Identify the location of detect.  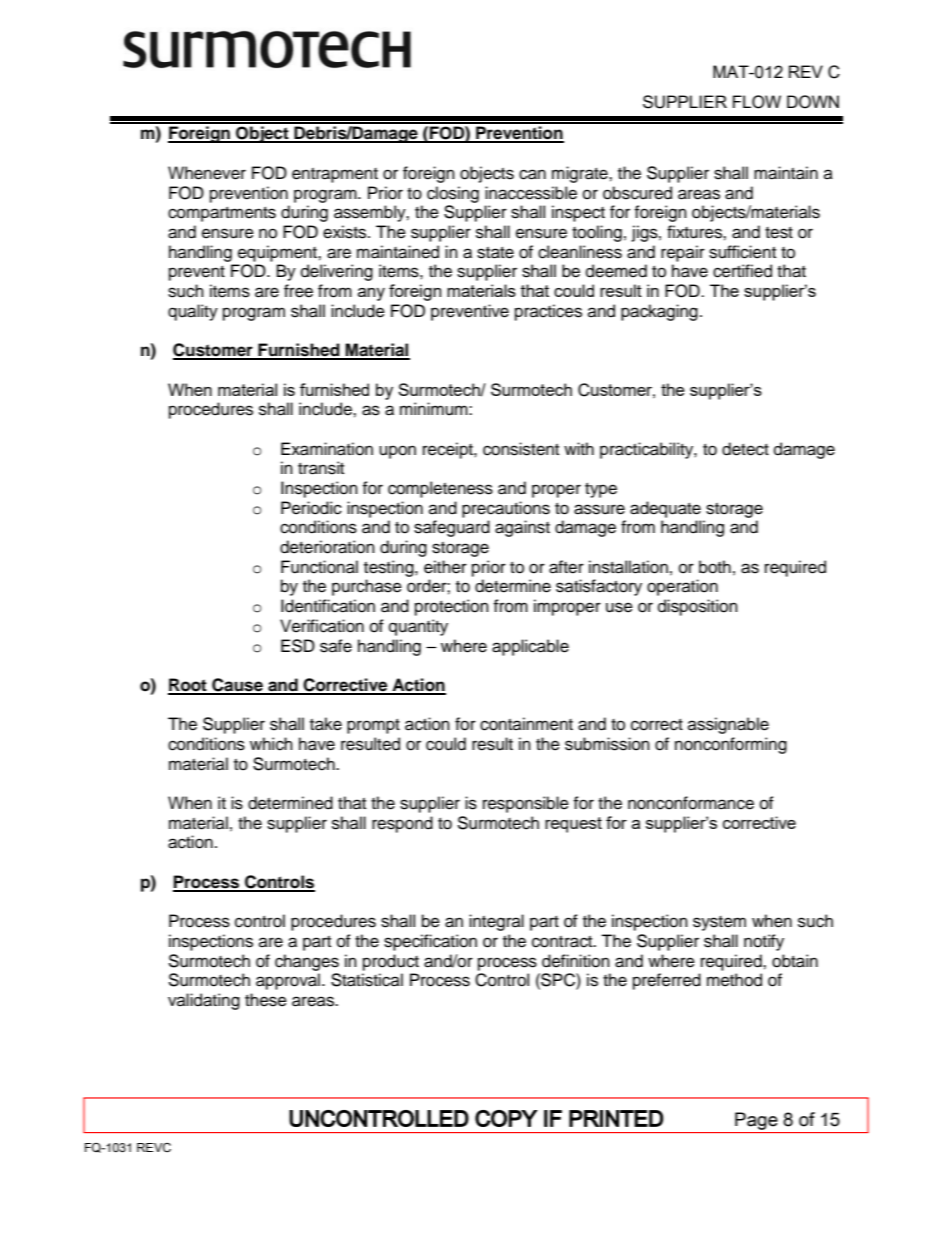
(745, 449).
